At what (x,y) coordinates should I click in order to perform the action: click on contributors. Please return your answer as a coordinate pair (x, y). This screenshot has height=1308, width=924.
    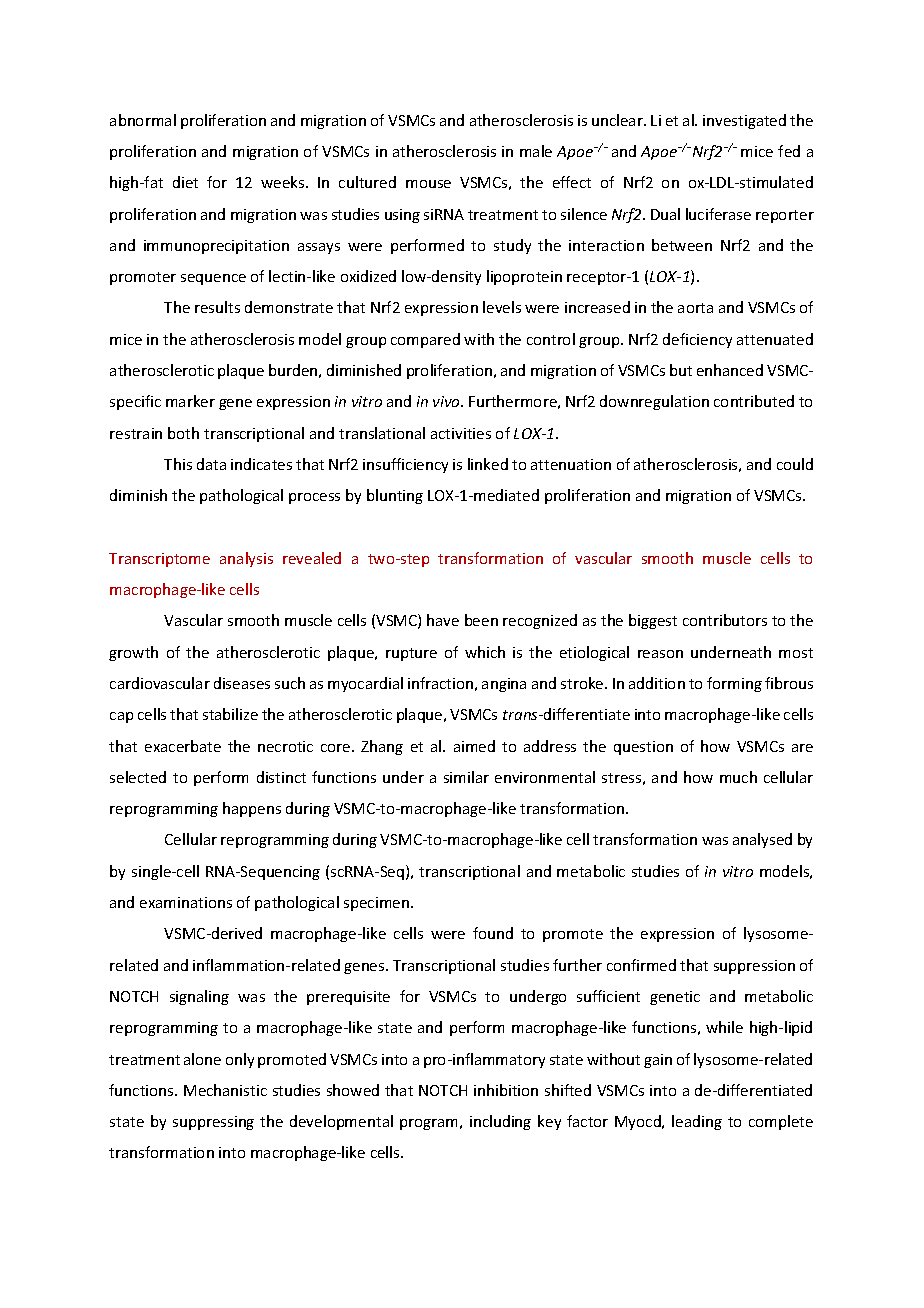
    Looking at the image, I should click on (725, 620).
